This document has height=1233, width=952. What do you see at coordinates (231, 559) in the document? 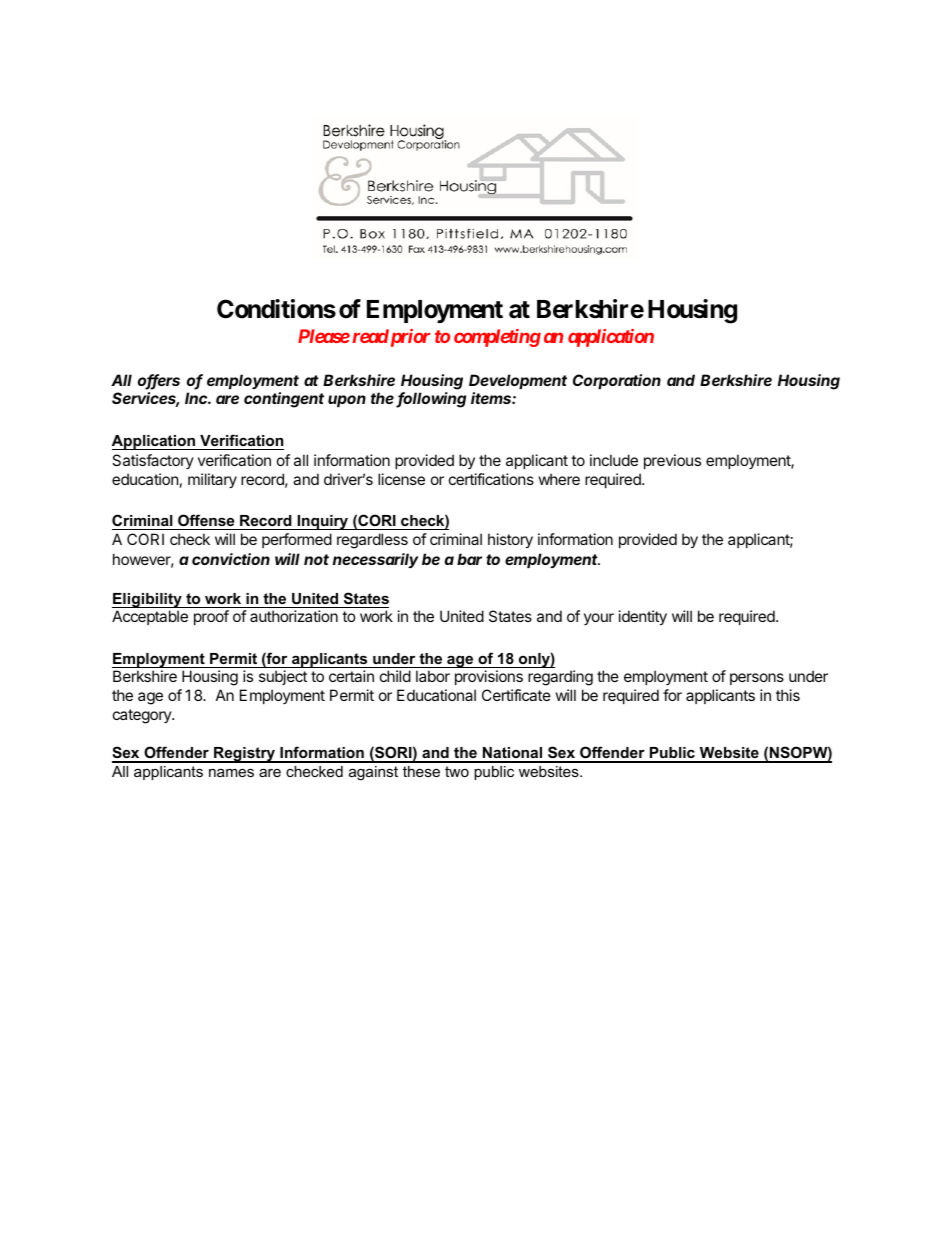
I see `conviction` at bounding box center [231, 559].
